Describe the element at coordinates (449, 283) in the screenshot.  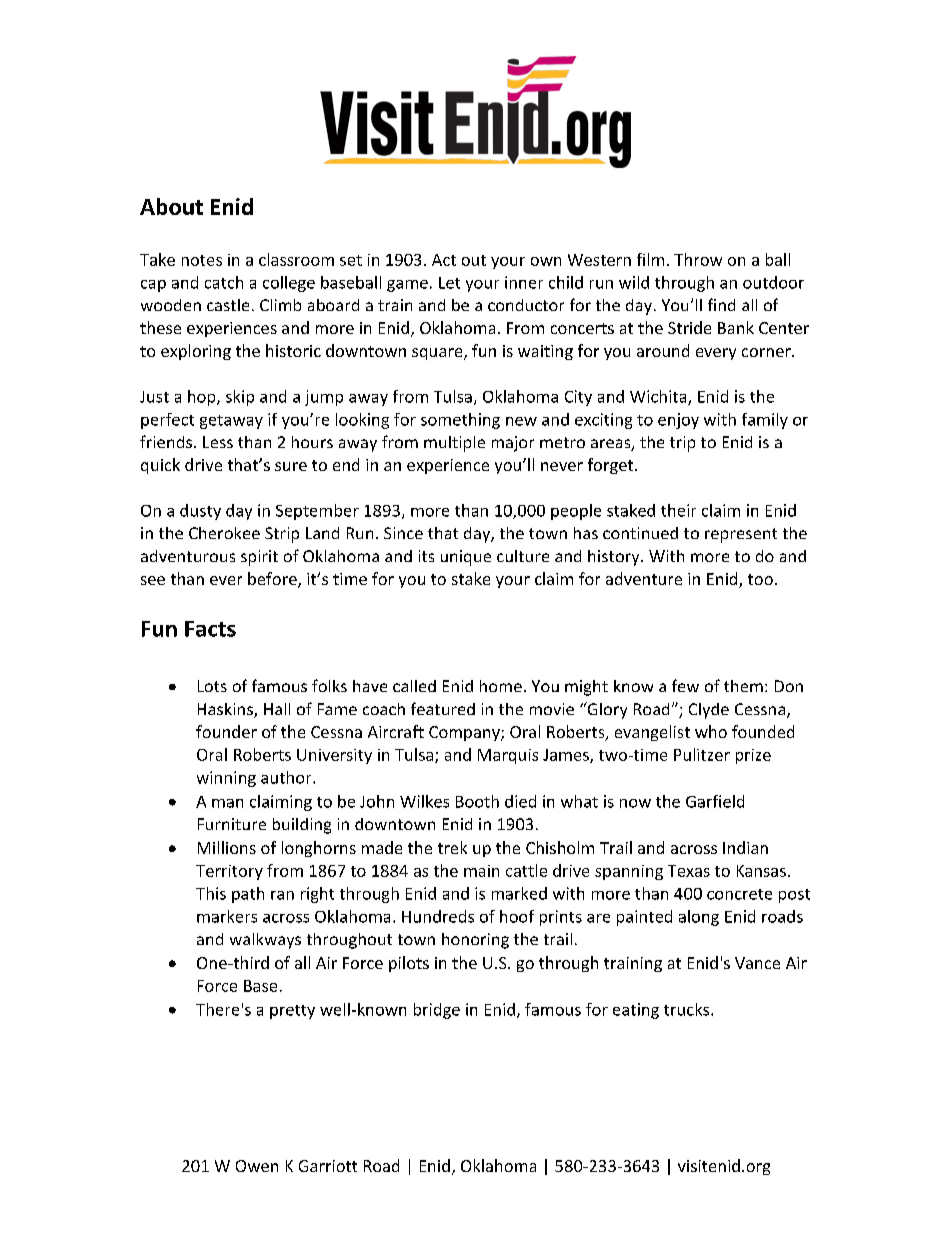
I see `Let` at that location.
